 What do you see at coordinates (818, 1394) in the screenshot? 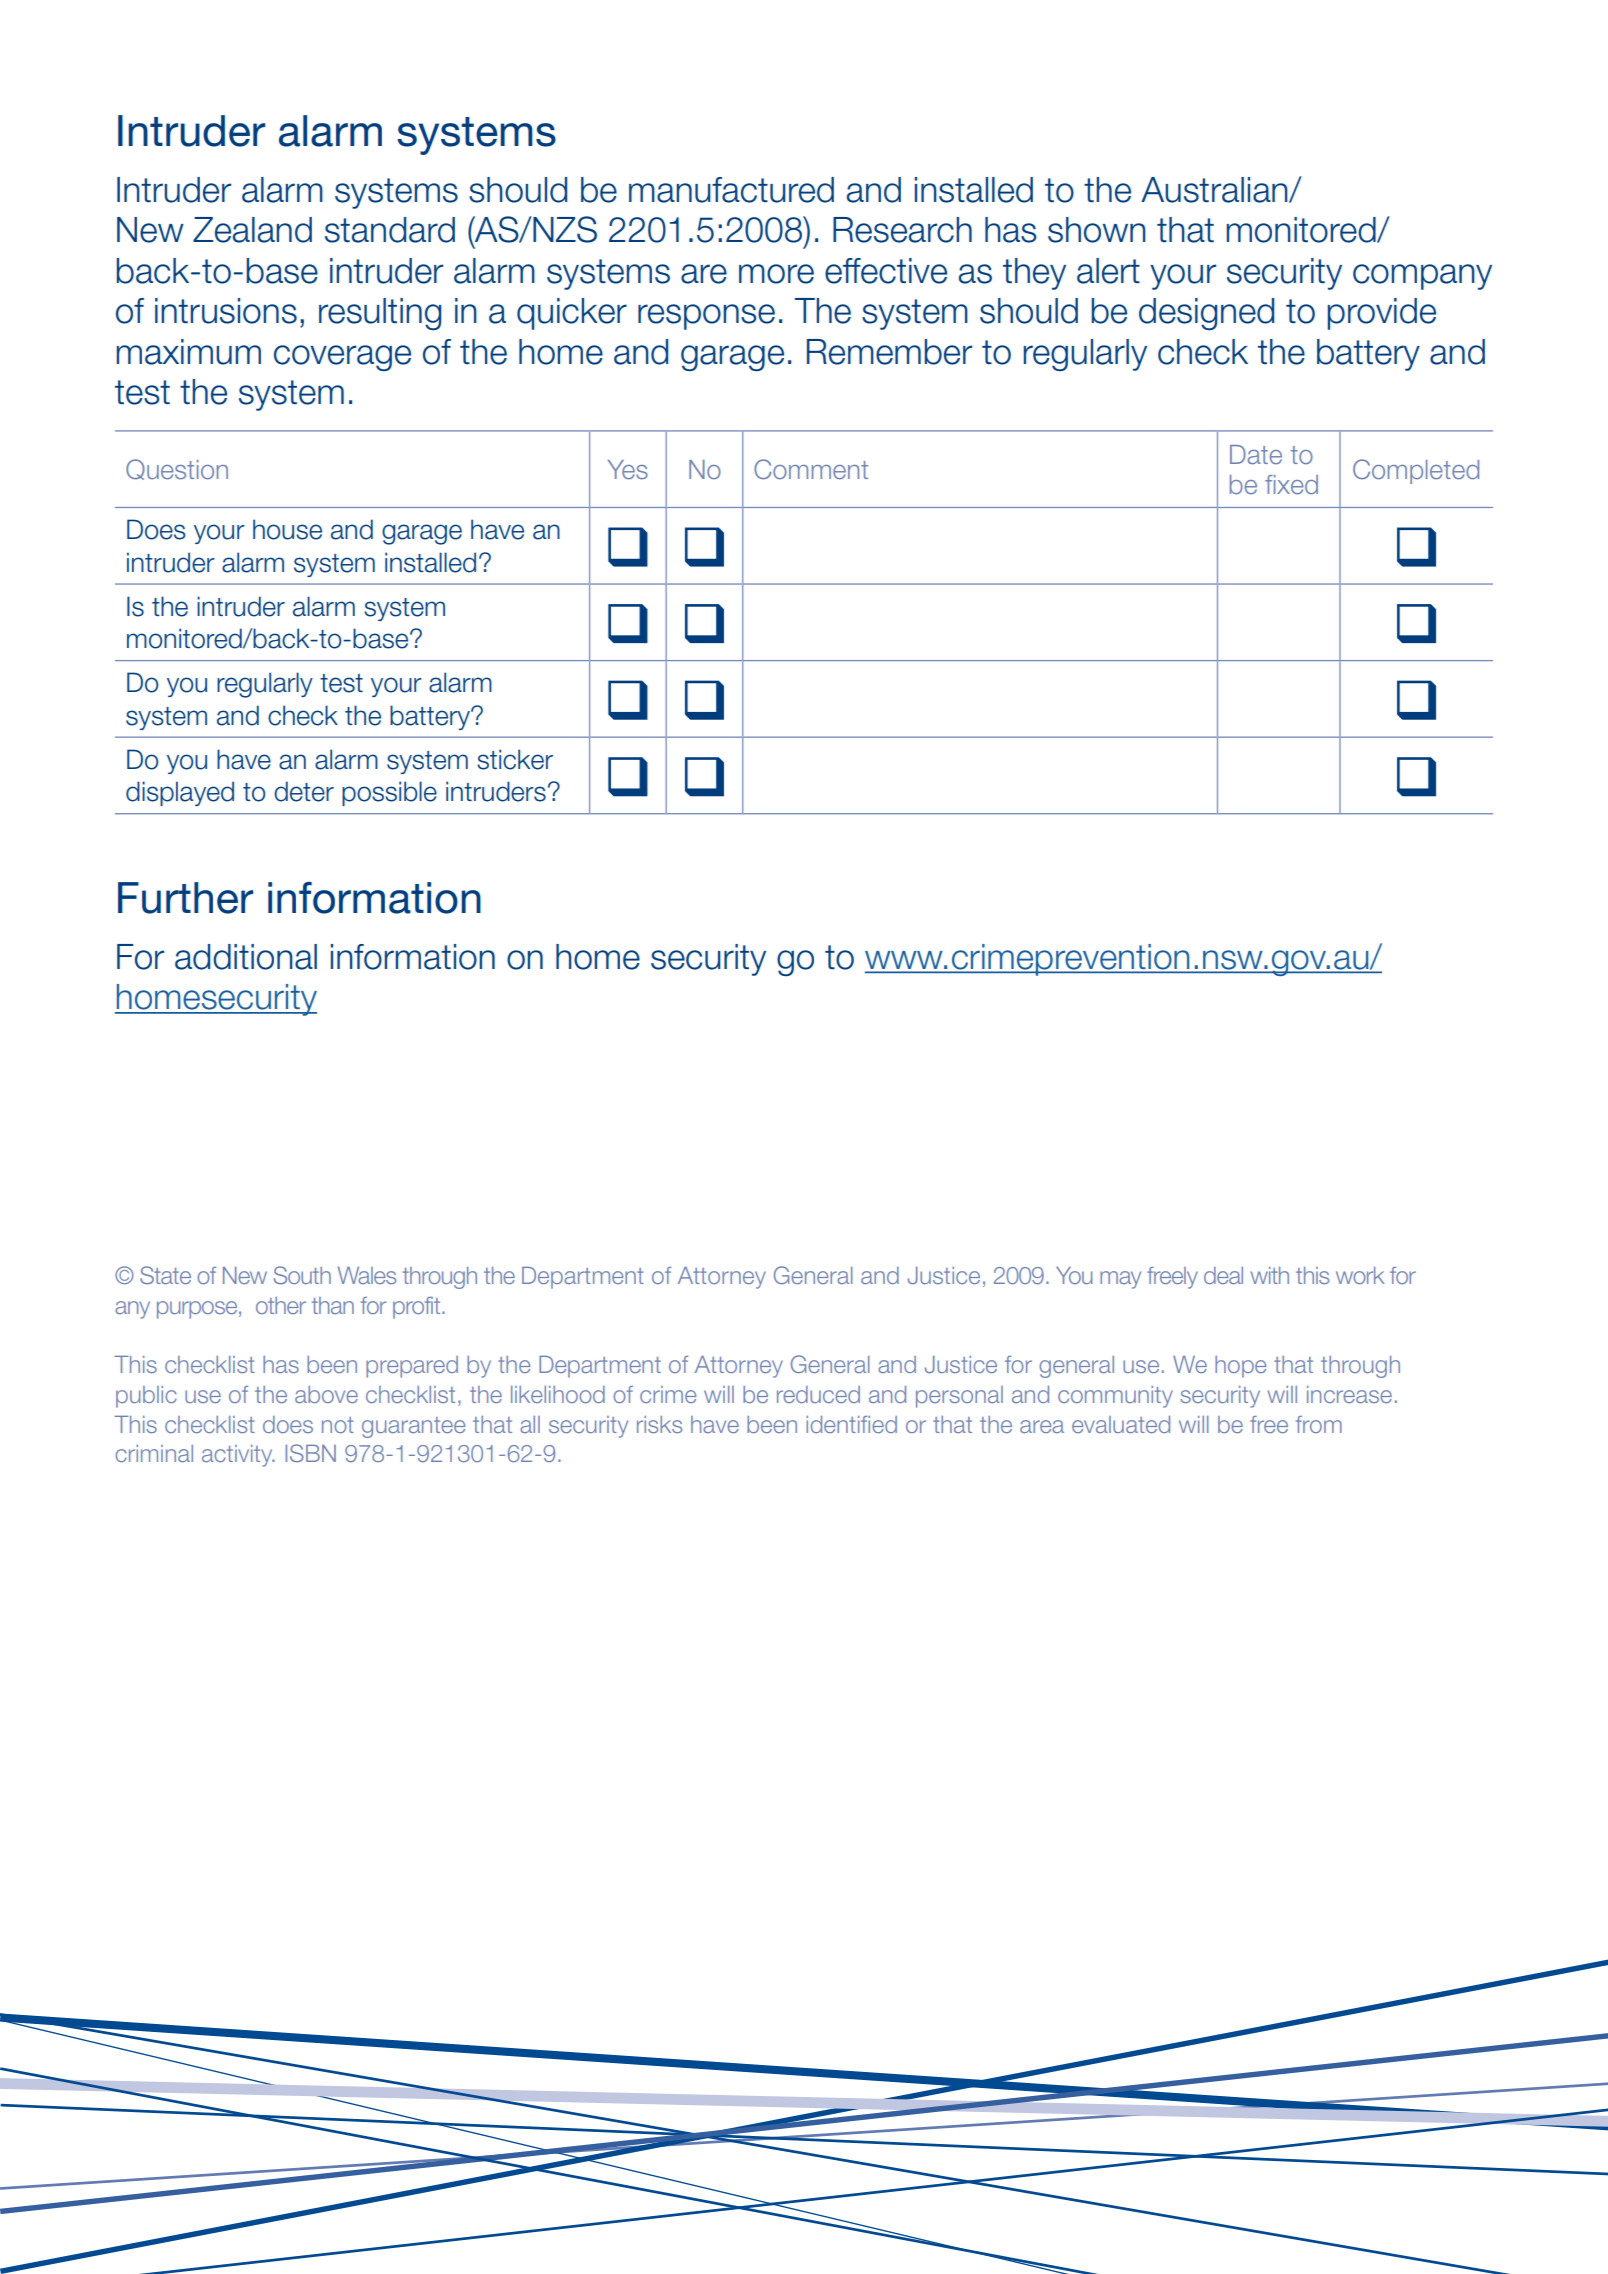
I see `reduced` at bounding box center [818, 1394].
